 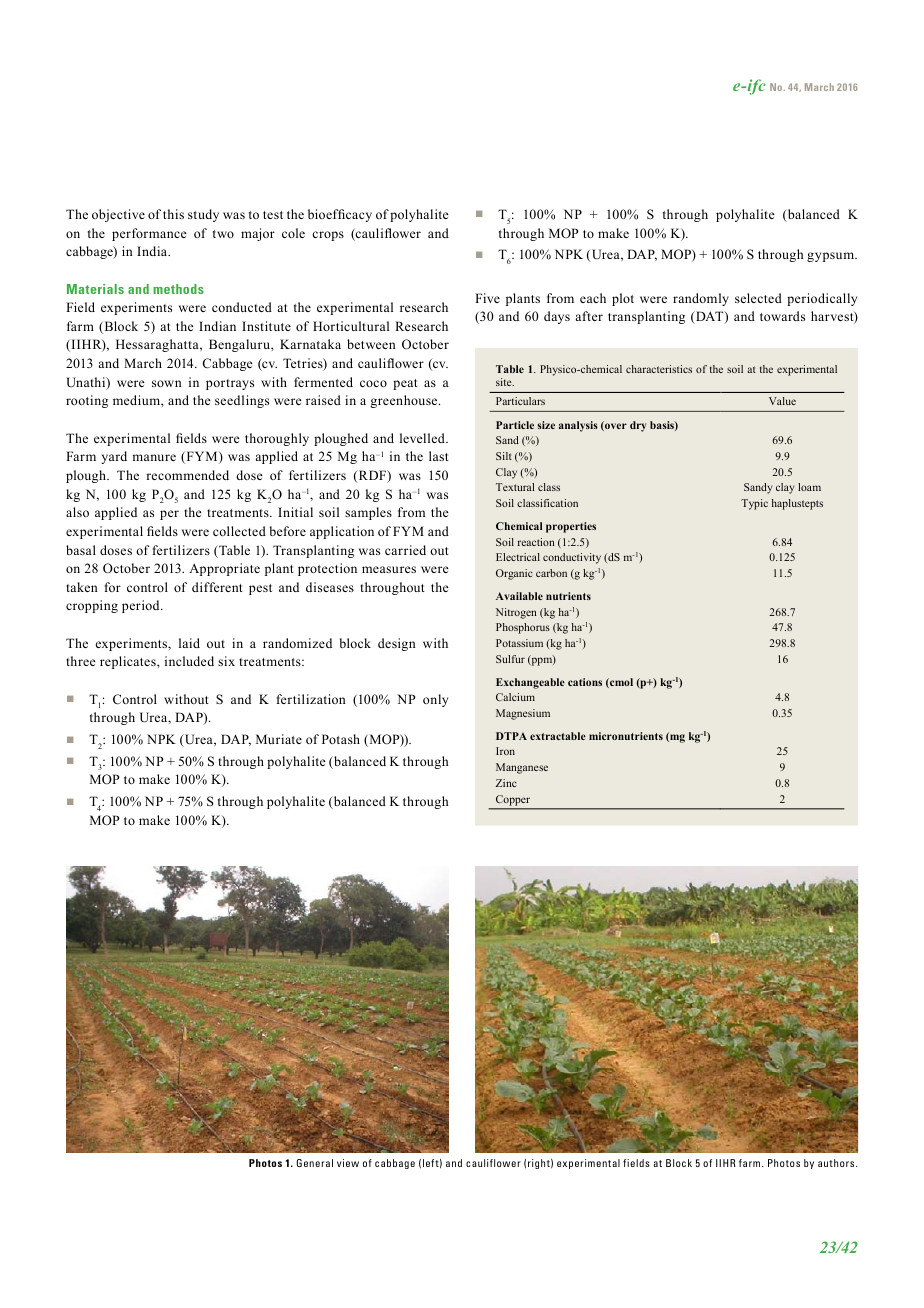 I want to click on included, so click(x=189, y=661).
